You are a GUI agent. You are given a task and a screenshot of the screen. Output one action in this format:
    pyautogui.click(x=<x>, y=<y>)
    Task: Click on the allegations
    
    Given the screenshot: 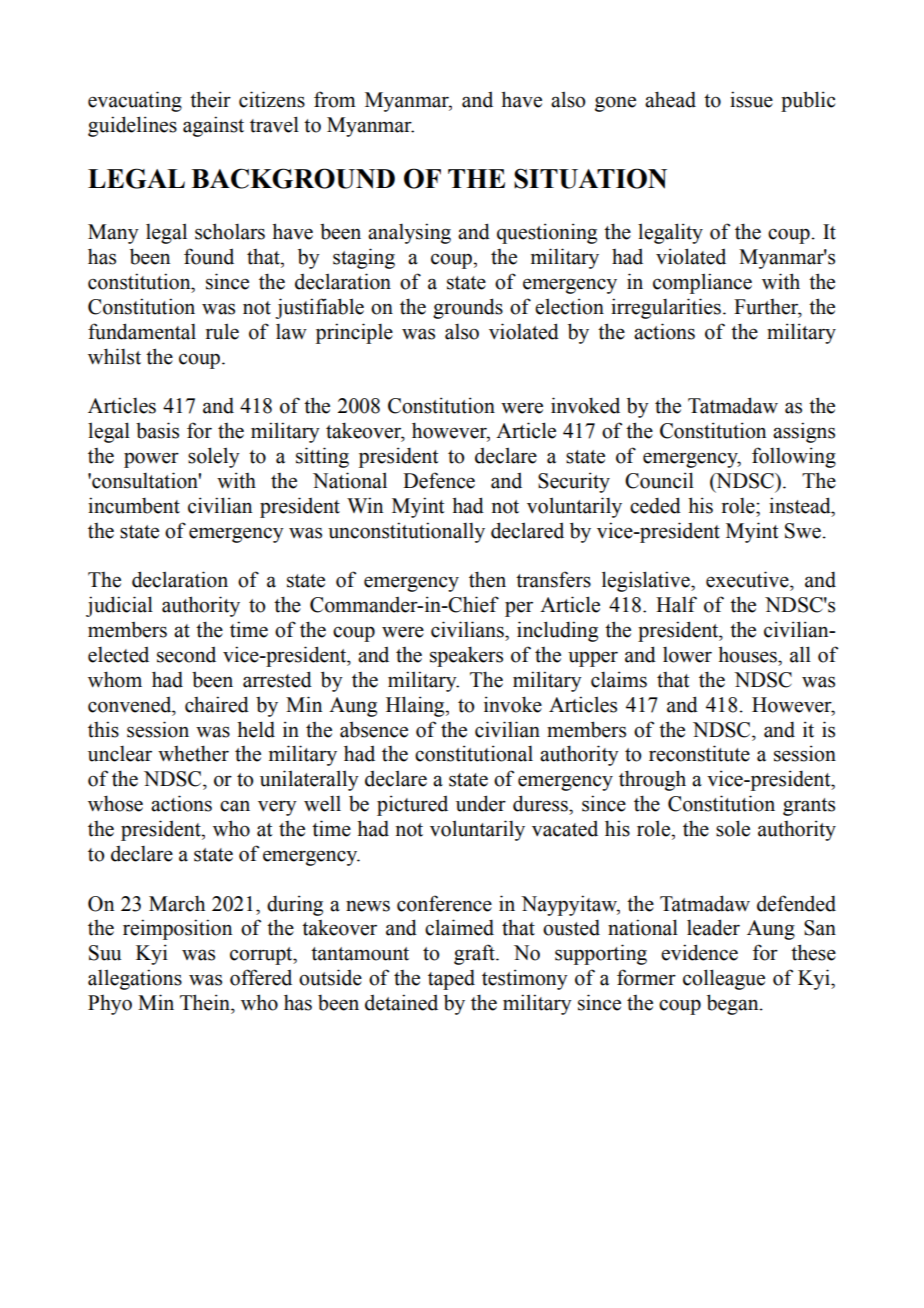 What is the action you would take?
    pyautogui.click(x=135, y=979)
